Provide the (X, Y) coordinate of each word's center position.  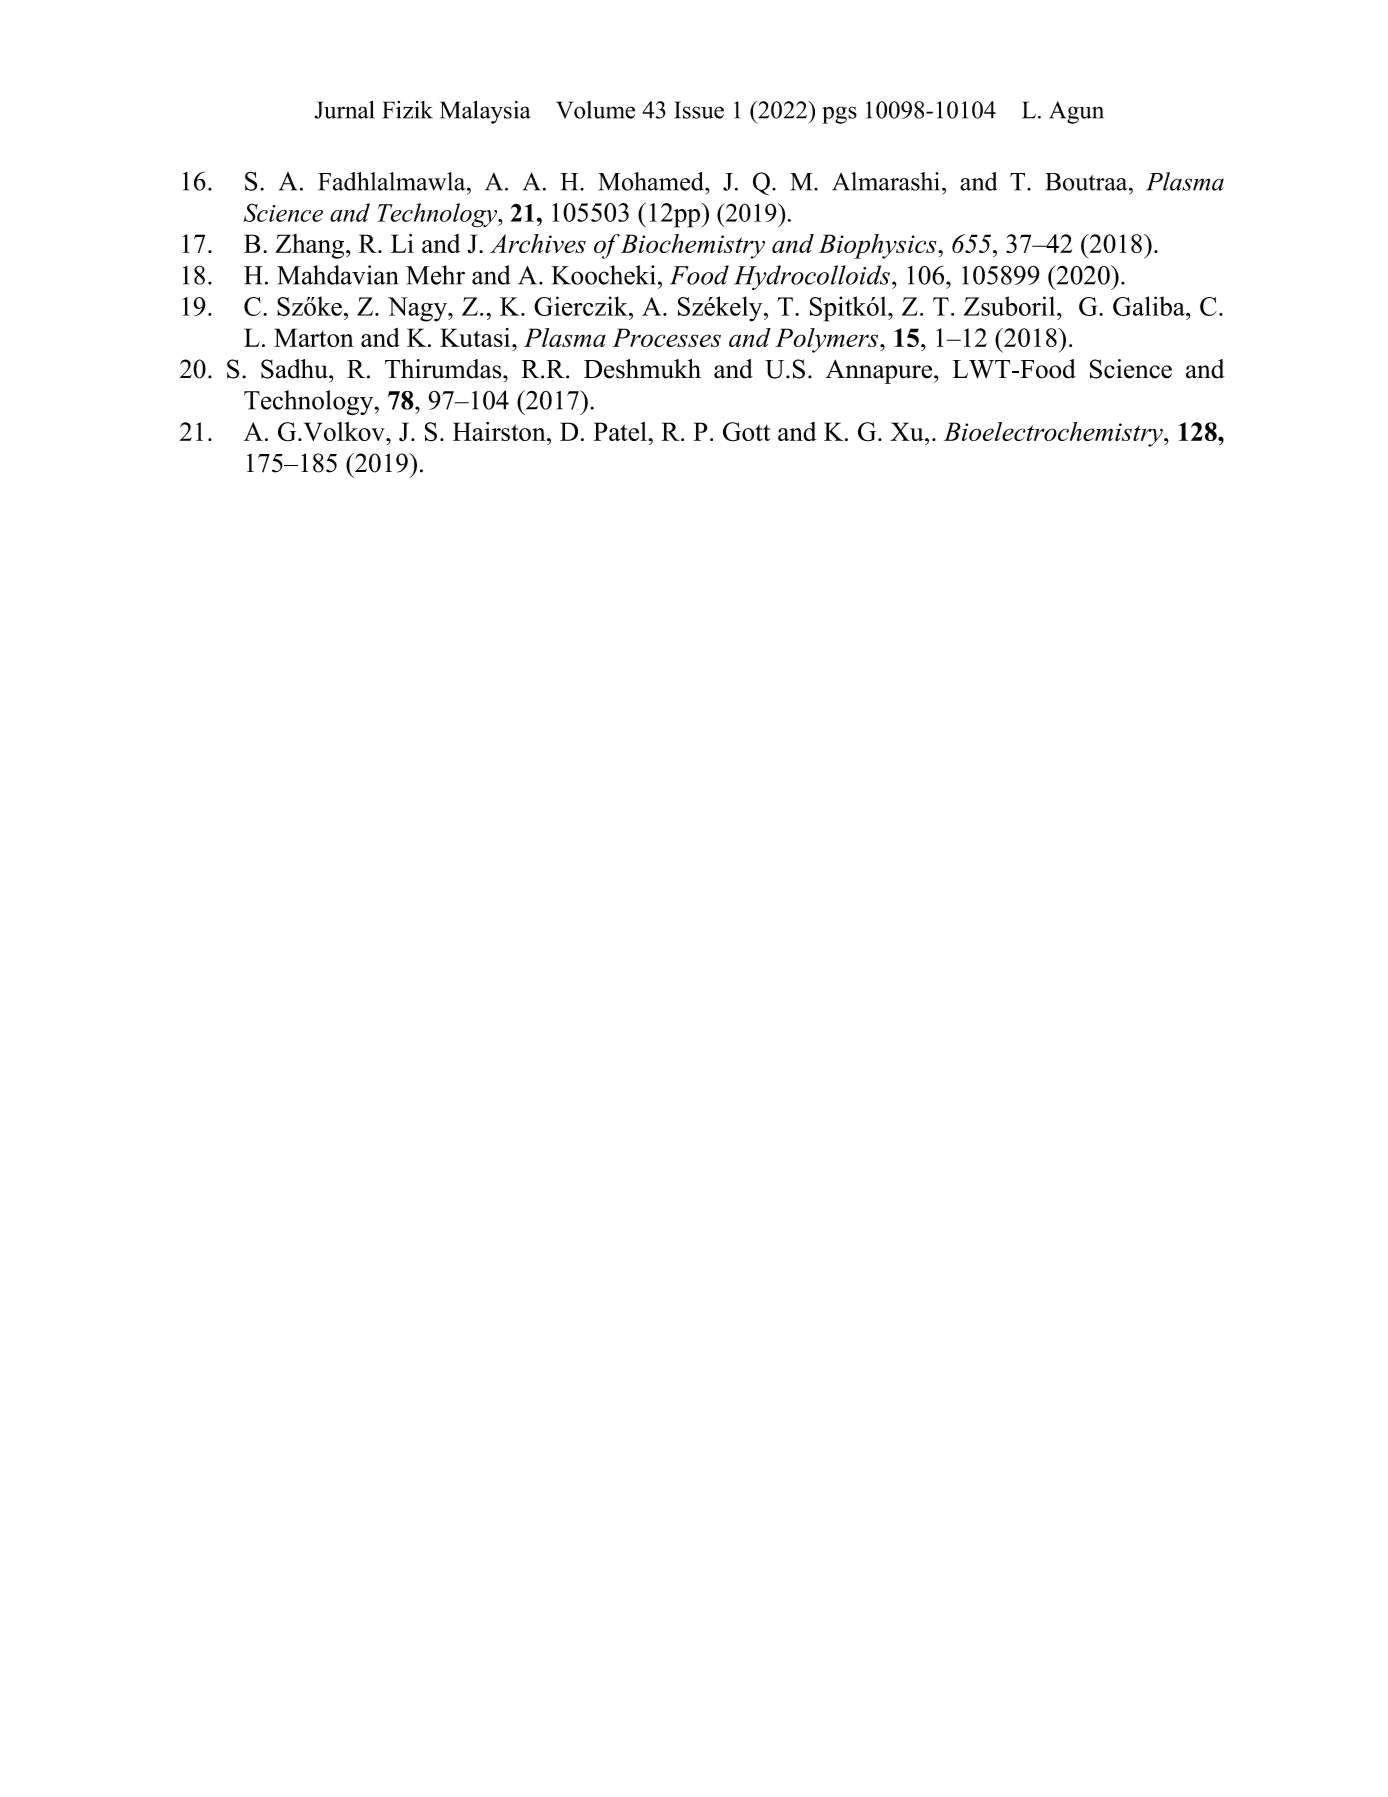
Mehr (435, 275)
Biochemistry (693, 246)
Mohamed (652, 181)
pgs (839, 115)
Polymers (828, 340)
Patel (621, 431)
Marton (314, 337)
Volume (595, 110)
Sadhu (295, 369)
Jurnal (344, 110)
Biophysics (879, 246)
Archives (538, 243)
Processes (666, 337)
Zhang (311, 246)
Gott (746, 432)
